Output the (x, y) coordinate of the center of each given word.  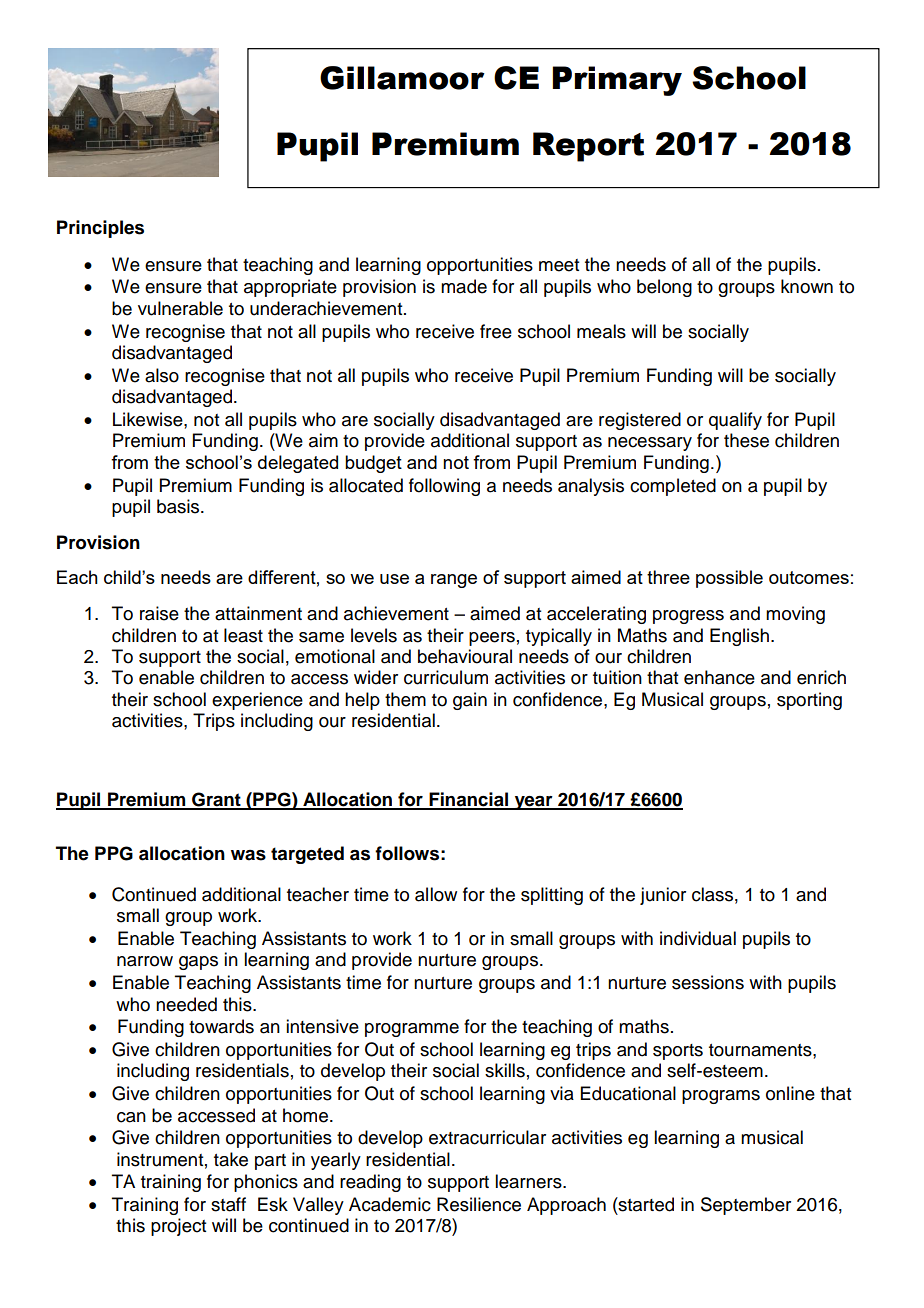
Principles (100, 229)
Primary (617, 81)
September (746, 1206)
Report (588, 147)
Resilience (479, 1204)
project (178, 1227)
